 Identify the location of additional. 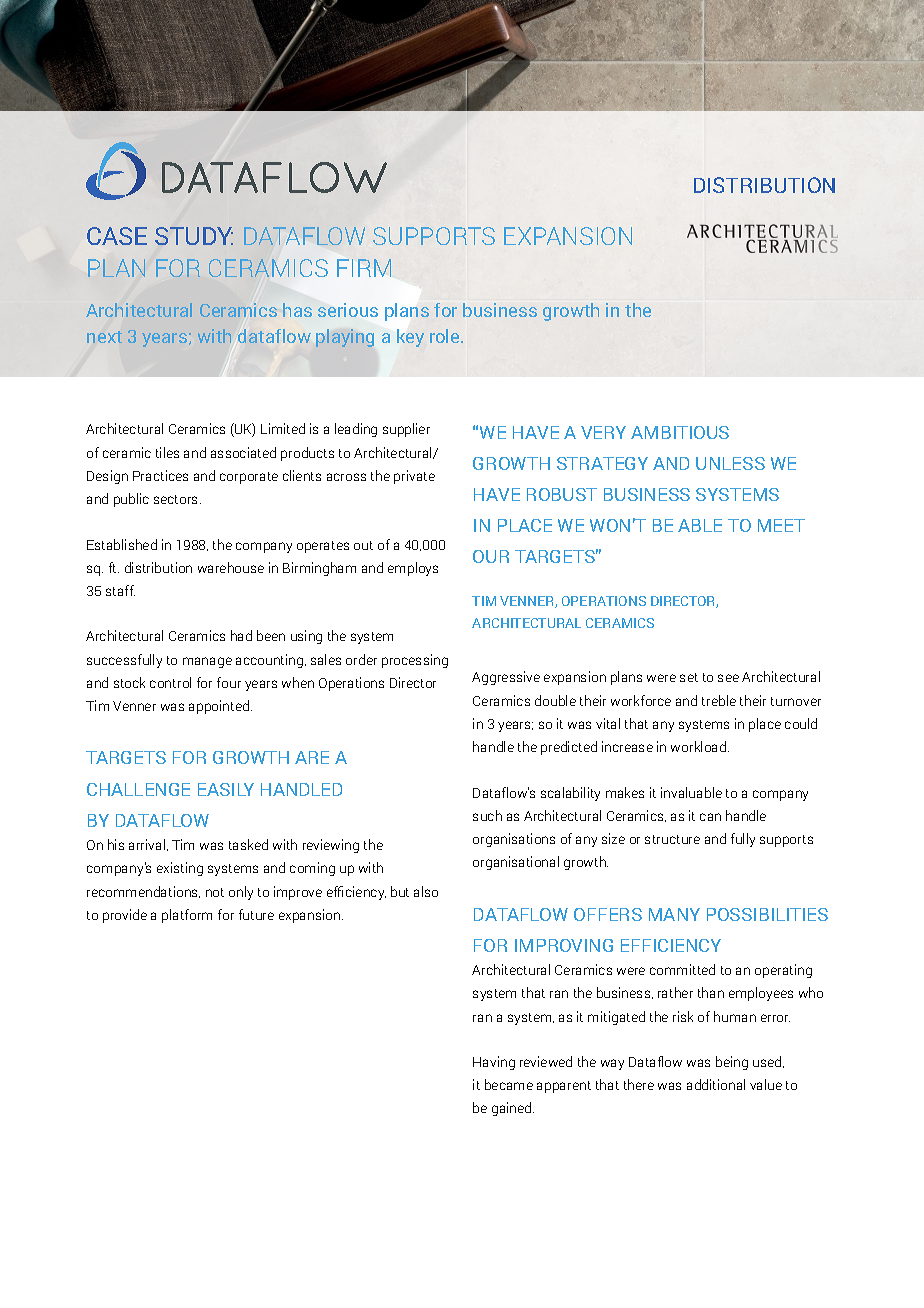
(716, 1084).
